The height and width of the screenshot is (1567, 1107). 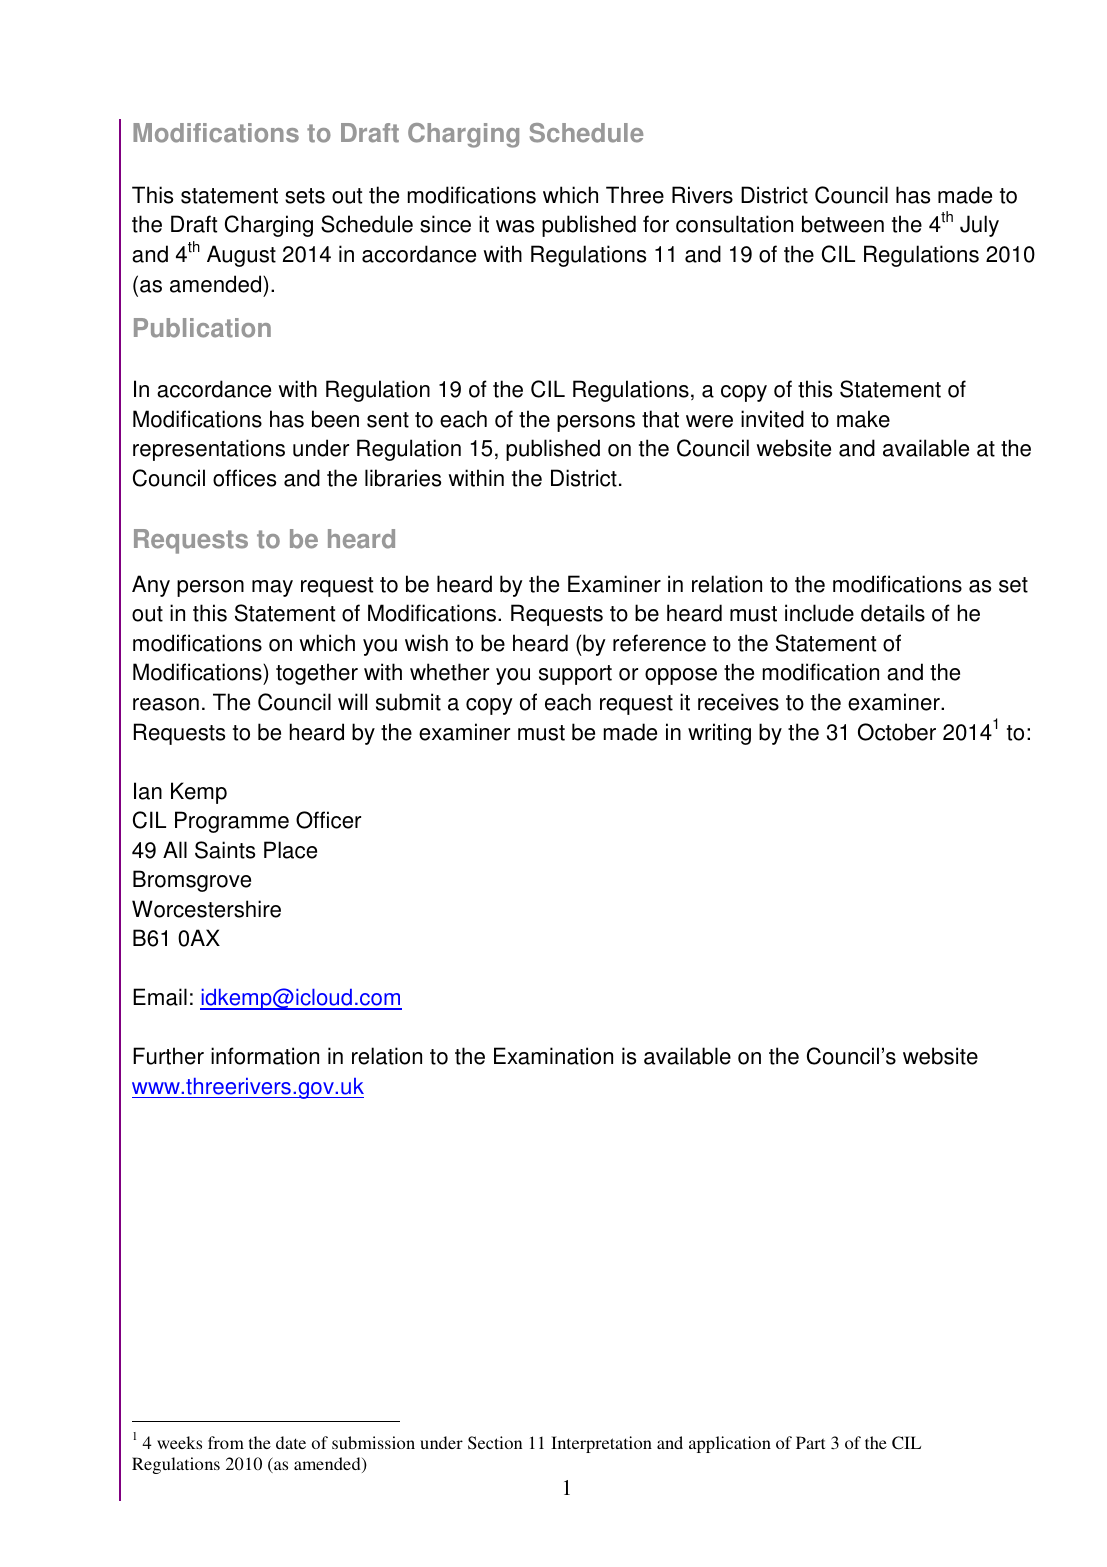 What do you see at coordinates (575, 675) in the screenshot?
I see `support` at bounding box center [575, 675].
